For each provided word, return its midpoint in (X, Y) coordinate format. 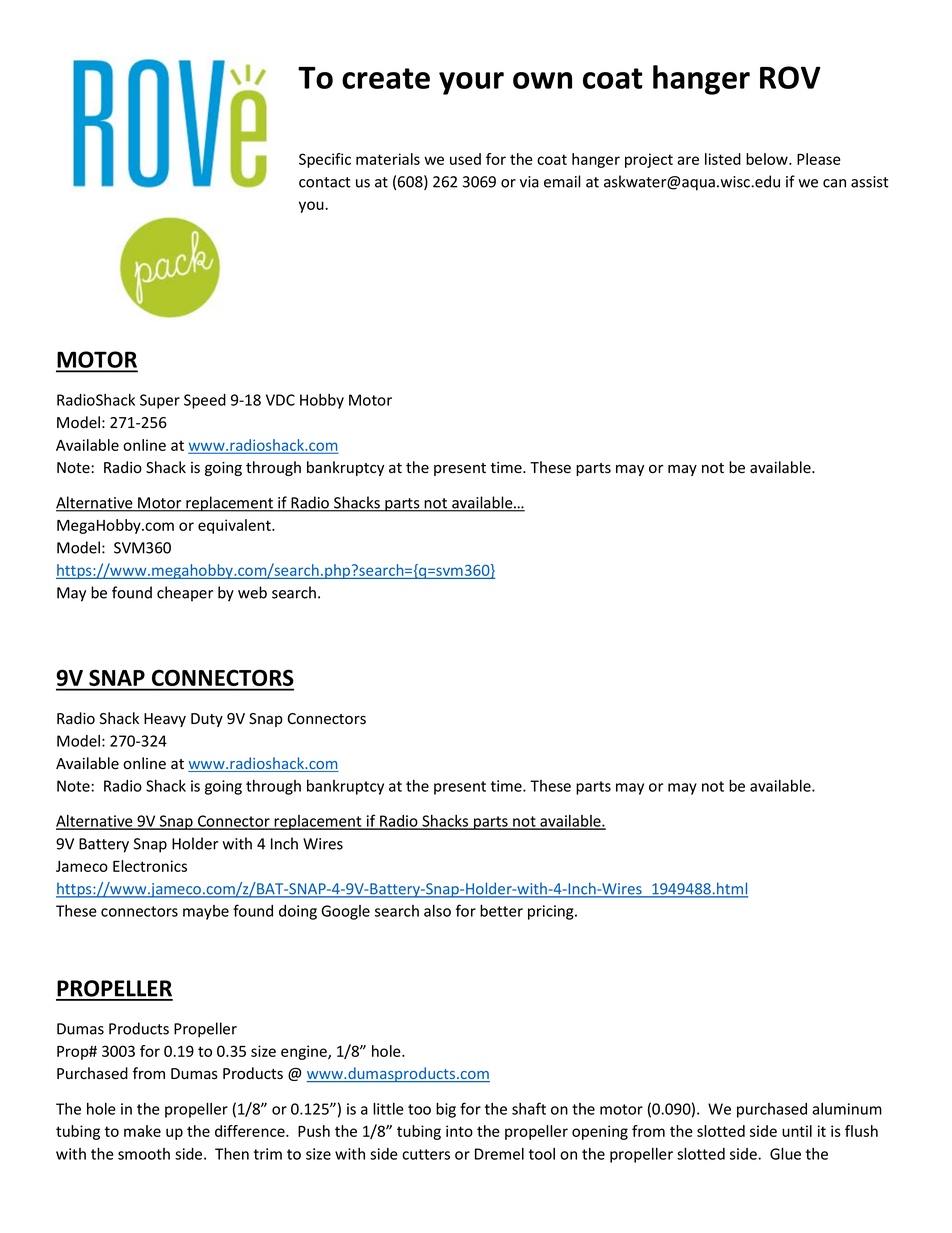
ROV (790, 77)
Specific (325, 160)
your (471, 83)
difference (251, 1131)
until (797, 1131)
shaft (529, 1108)
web (252, 592)
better (501, 910)
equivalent (235, 526)
